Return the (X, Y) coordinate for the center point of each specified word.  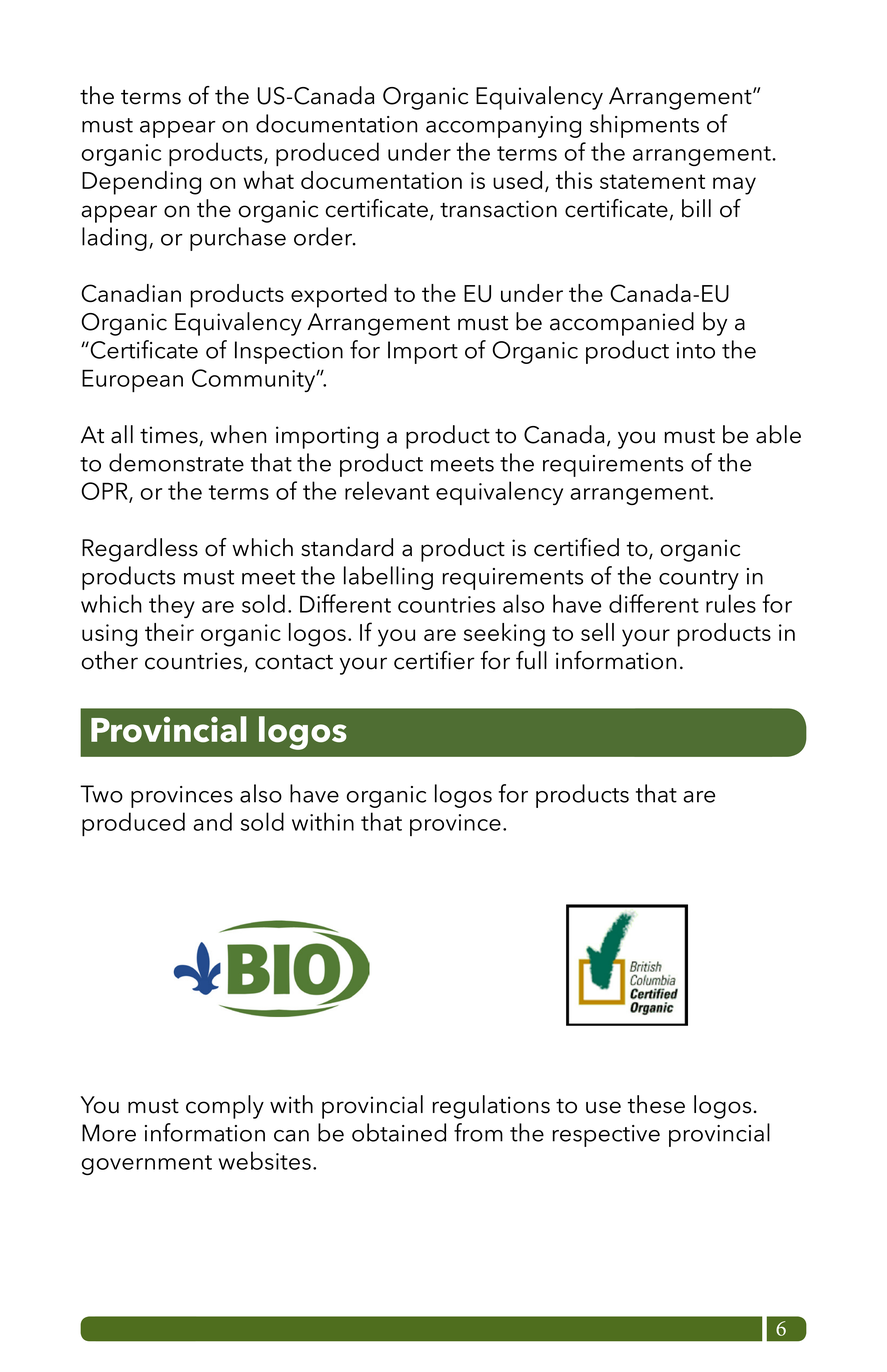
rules (731, 603)
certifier (434, 660)
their (169, 632)
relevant (387, 490)
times (170, 436)
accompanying (503, 127)
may (734, 186)
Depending (141, 183)
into (696, 350)
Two (101, 794)
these (656, 1104)
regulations (491, 1107)
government (147, 1165)
